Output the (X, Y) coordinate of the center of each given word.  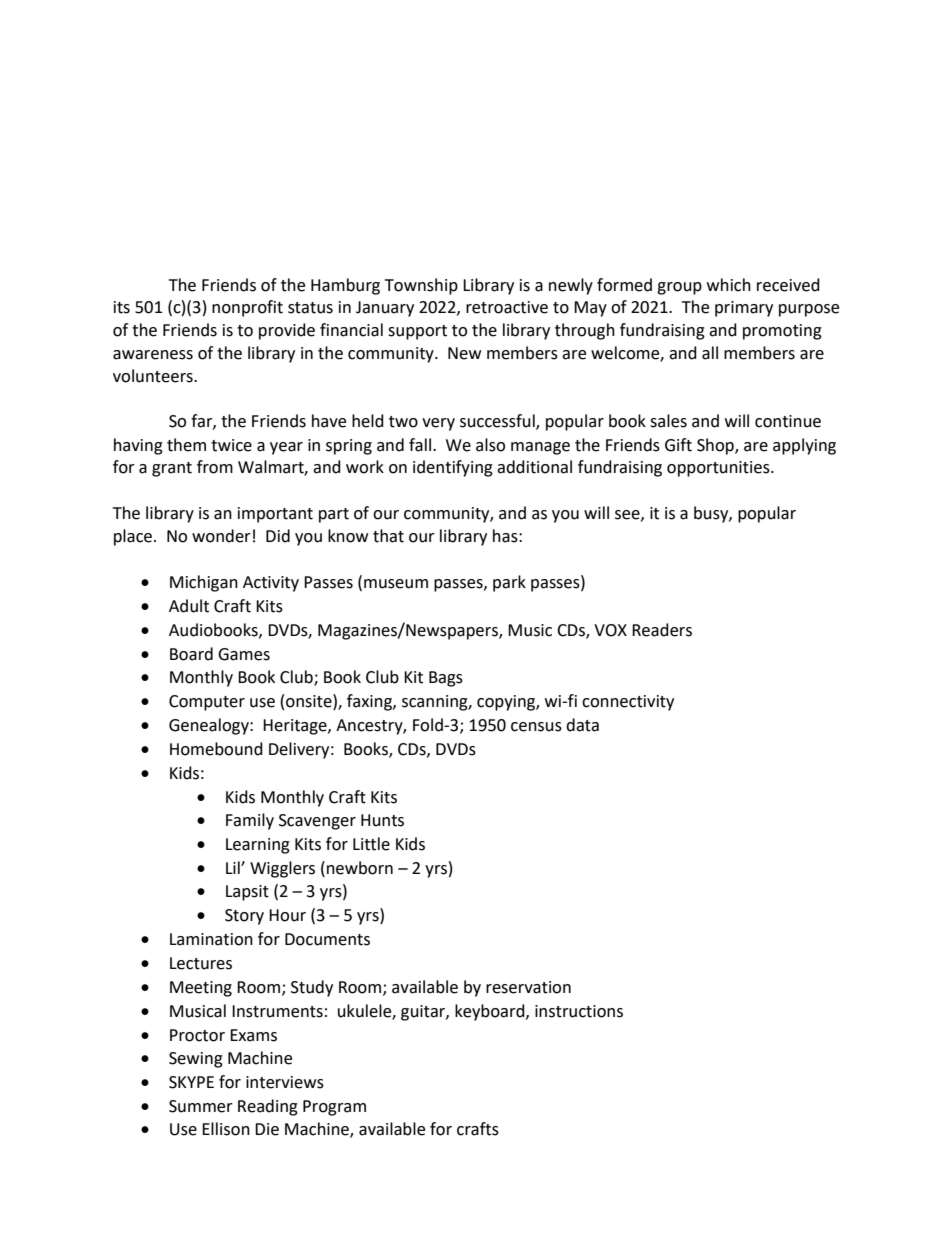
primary (744, 309)
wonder (221, 536)
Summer (201, 1106)
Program (334, 1108)
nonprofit (247, 308)
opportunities (719, 469)
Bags (446, 679)
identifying (453, 468)
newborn (360, 868)
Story (244, 917)
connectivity (628, 703)
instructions (579, 1011)
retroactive (507, 307)
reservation (528, 987)
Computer (207, 703)
